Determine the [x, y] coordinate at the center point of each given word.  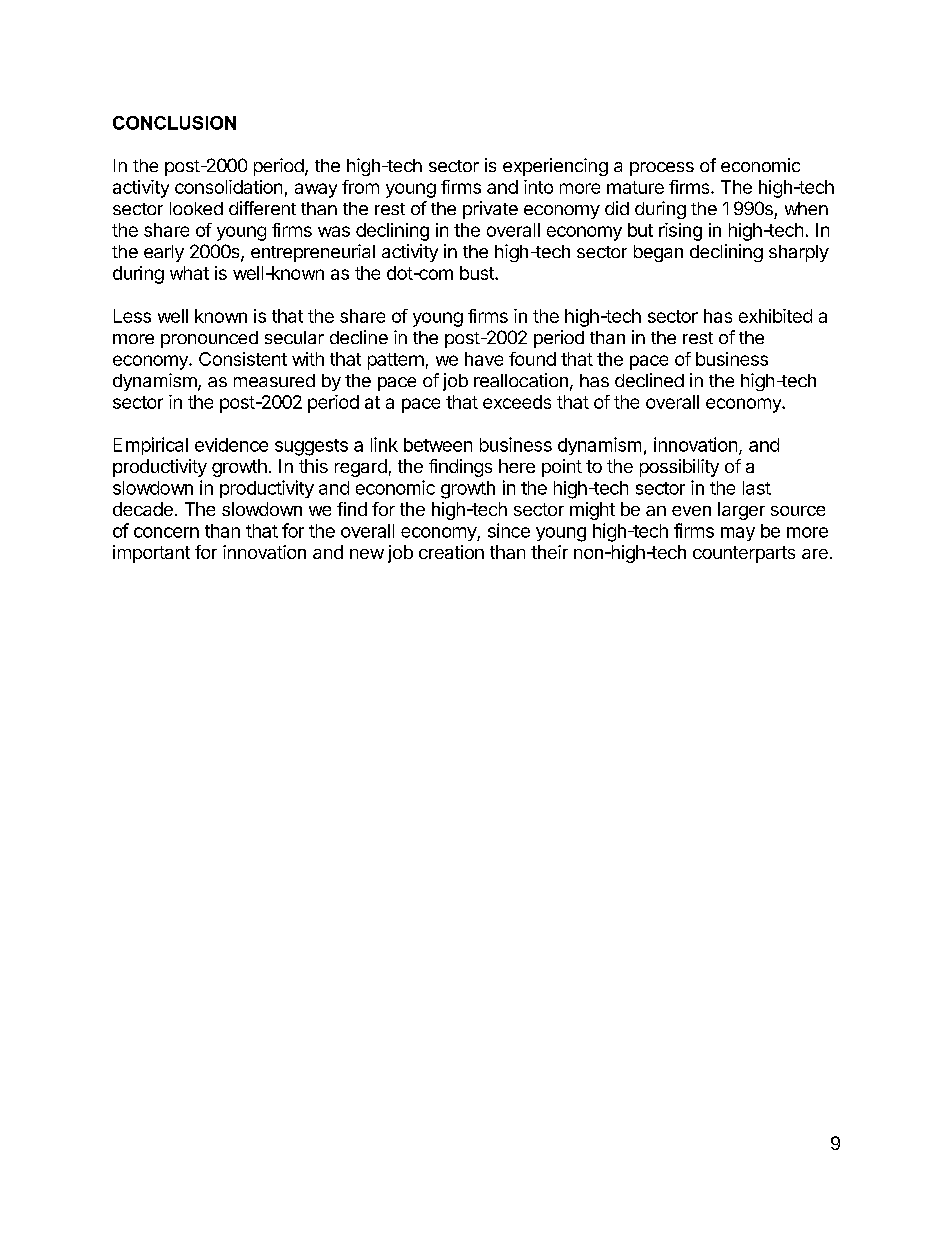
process [662, 169]
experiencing [555, 167]
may [738, 534]
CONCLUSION [174, 123]
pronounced [209, 339]
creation [451, 552]
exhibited [775, 316]
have [484, 359]
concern [166, 532]
